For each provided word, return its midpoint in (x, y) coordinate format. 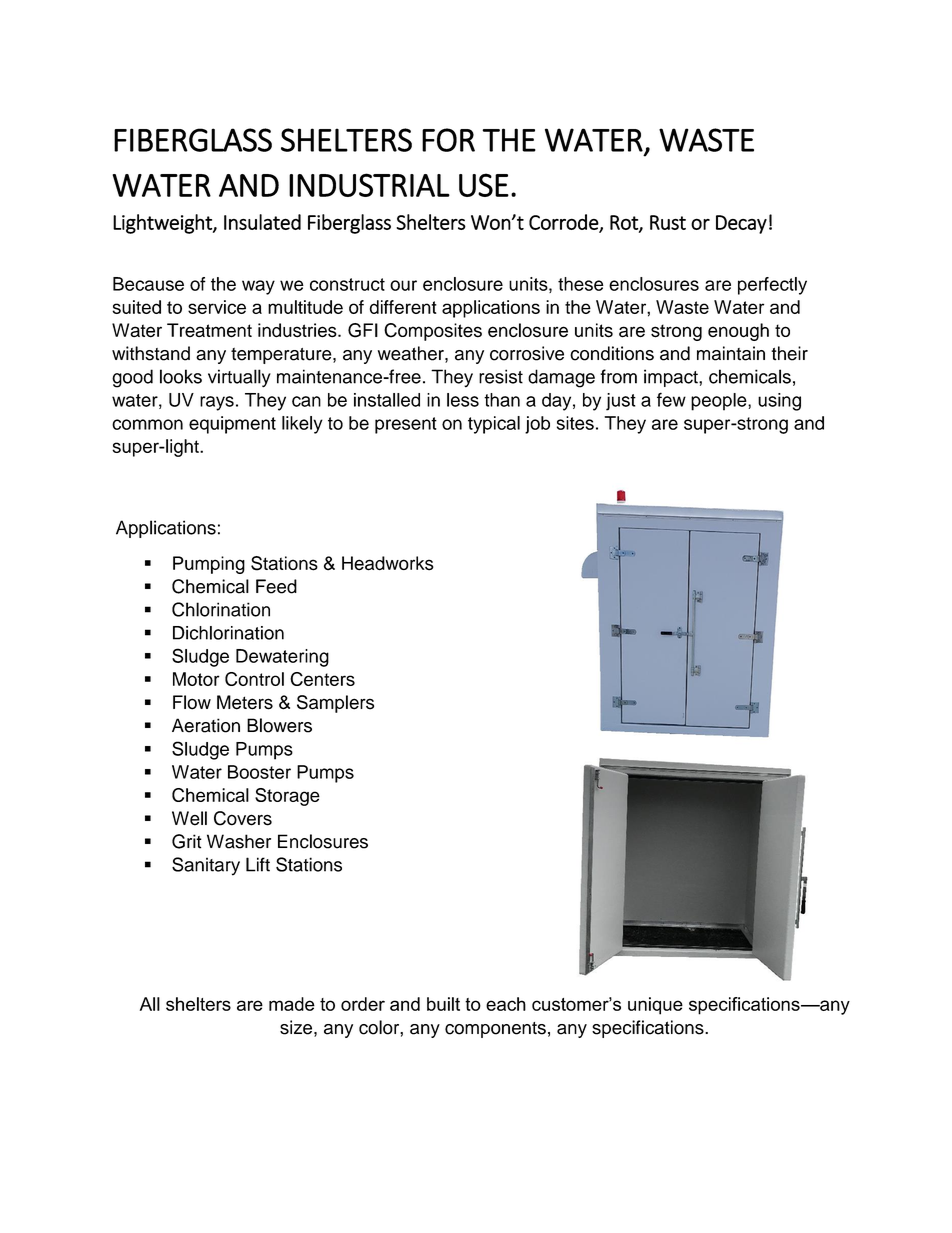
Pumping (209, 565)
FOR (448, 140)
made (292, 1004)
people (720, 402)
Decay (741, 224)
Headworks (388, 563)
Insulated (262, 222)
